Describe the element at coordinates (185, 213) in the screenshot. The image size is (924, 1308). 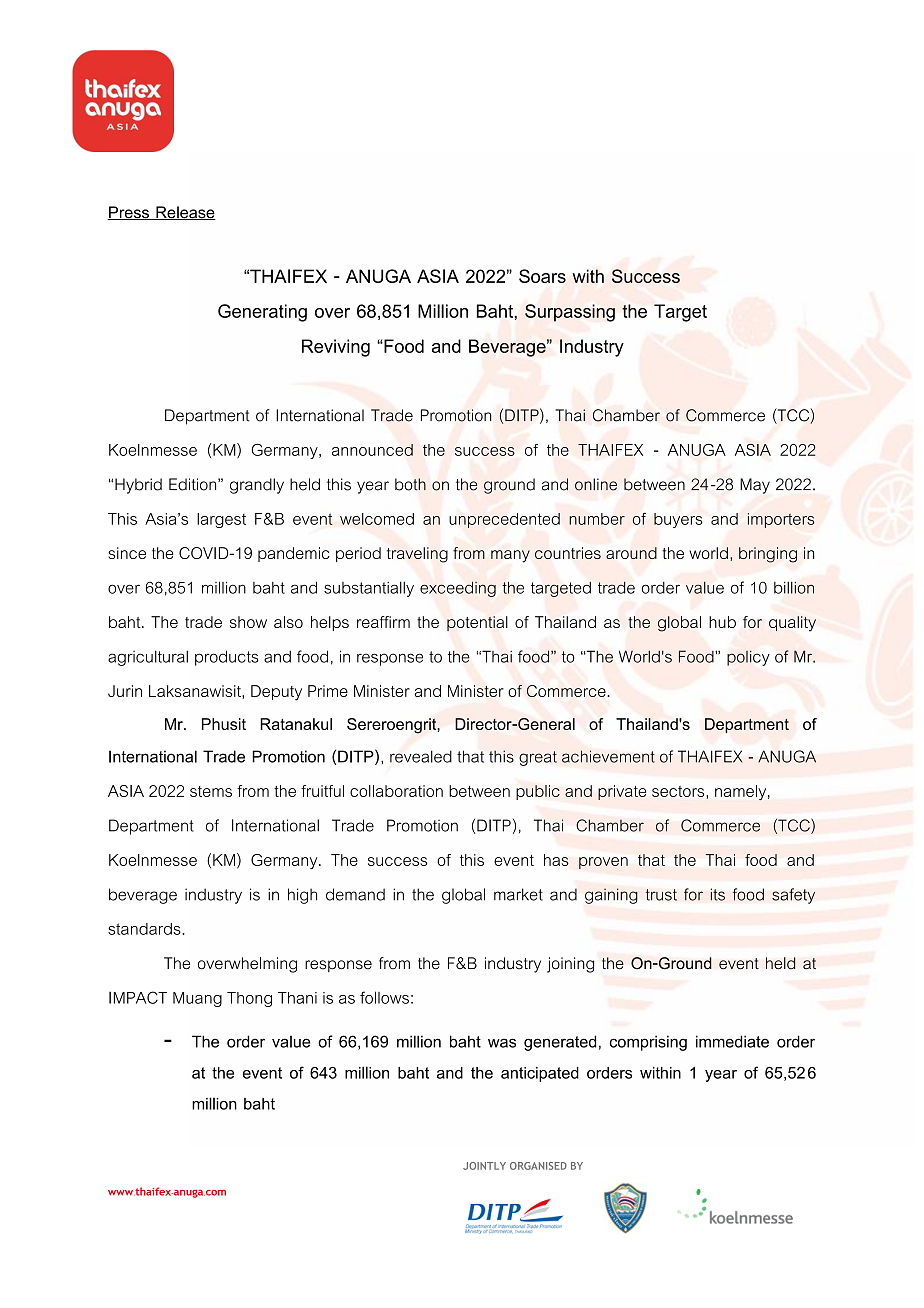
I see `Release` at that location.
